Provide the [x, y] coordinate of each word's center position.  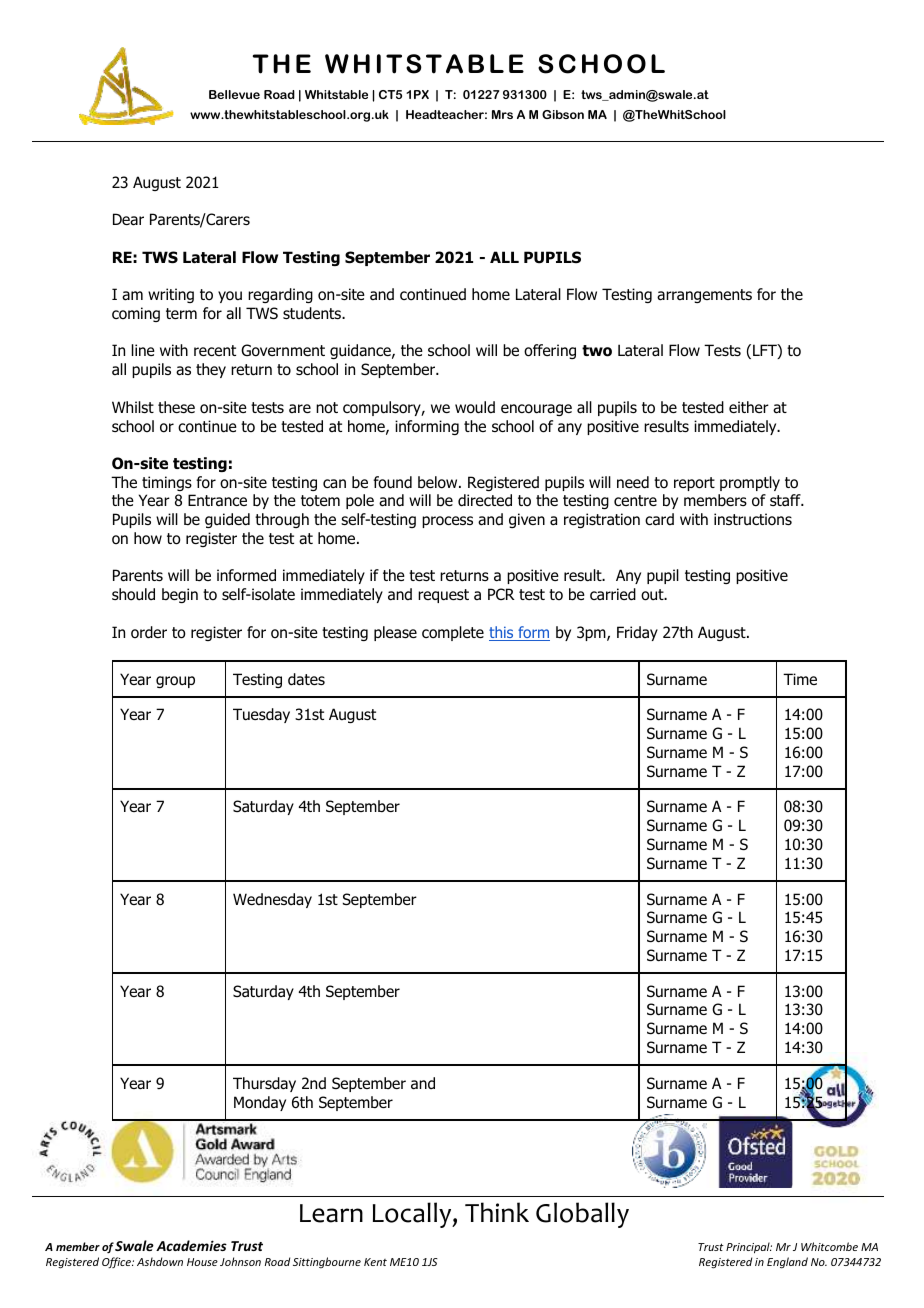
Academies [191, 1245]
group [175, 682]
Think [497, 1212]
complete [453, 633]
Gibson [563, 114]
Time [800, 679]
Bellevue [234, 94]
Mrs [502, 114]
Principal [749, 1247]
